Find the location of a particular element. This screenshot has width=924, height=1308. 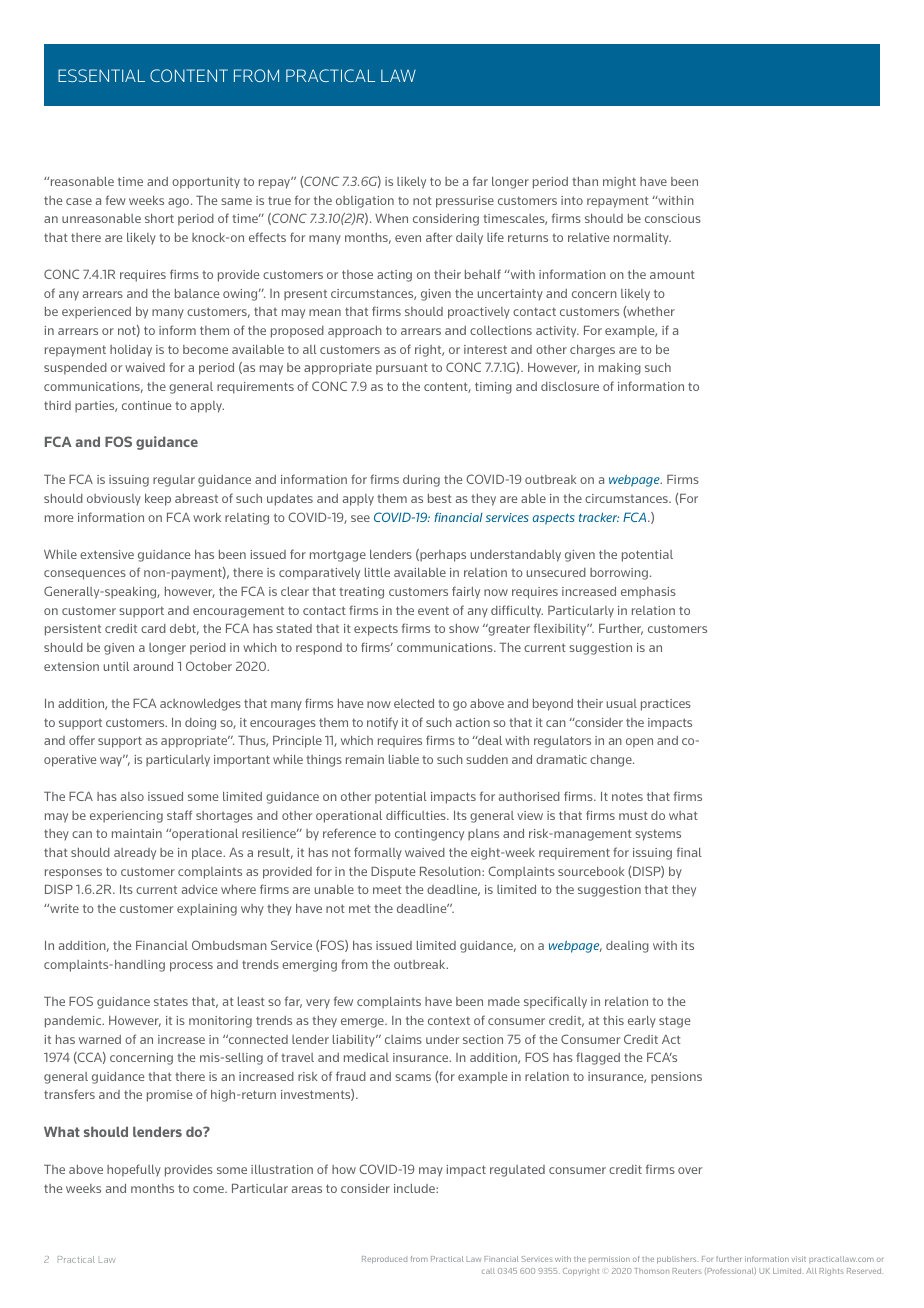

conscious is located at coordinates (673, 218).
